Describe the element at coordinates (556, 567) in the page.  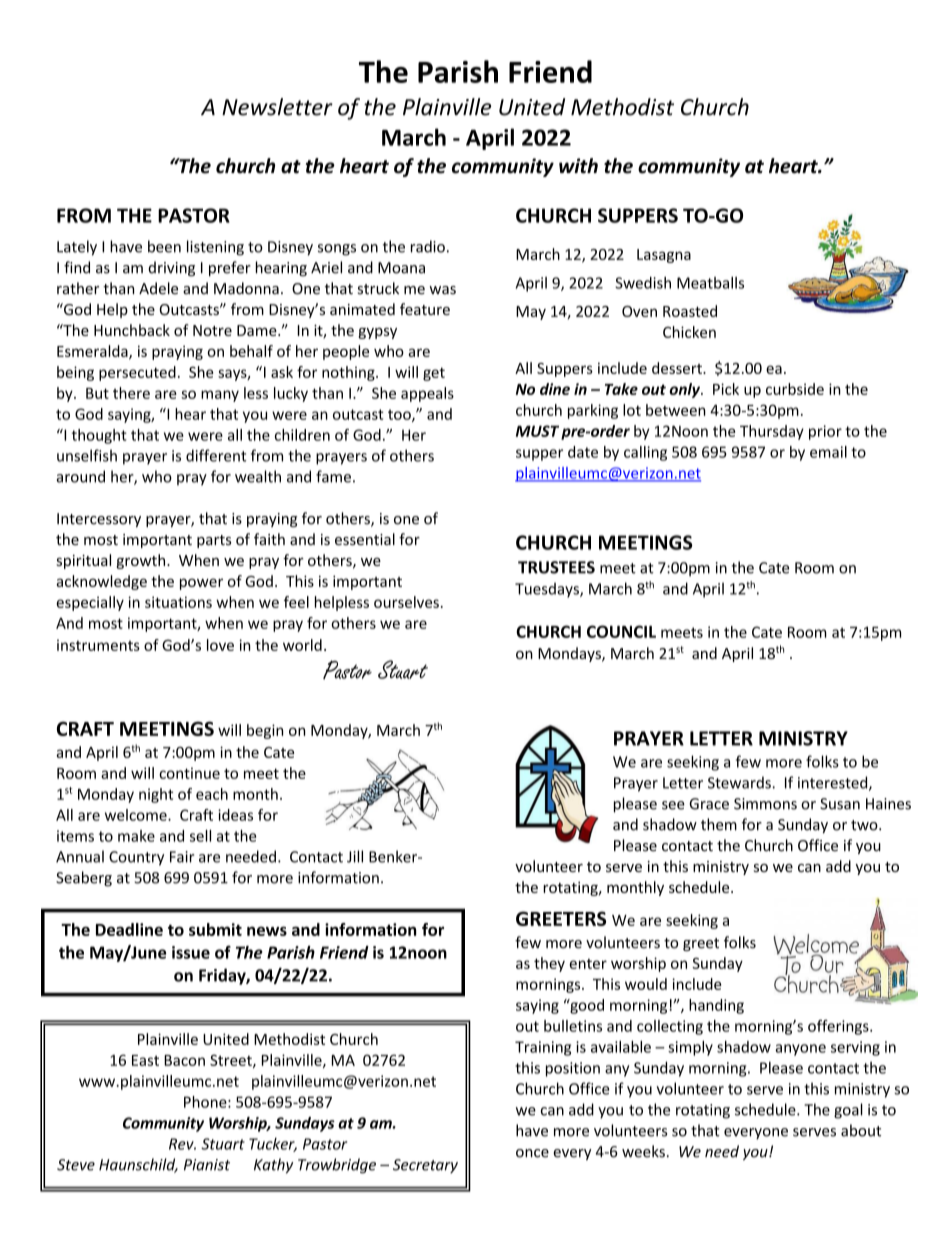
I see `TRUSTEES` at that location.
